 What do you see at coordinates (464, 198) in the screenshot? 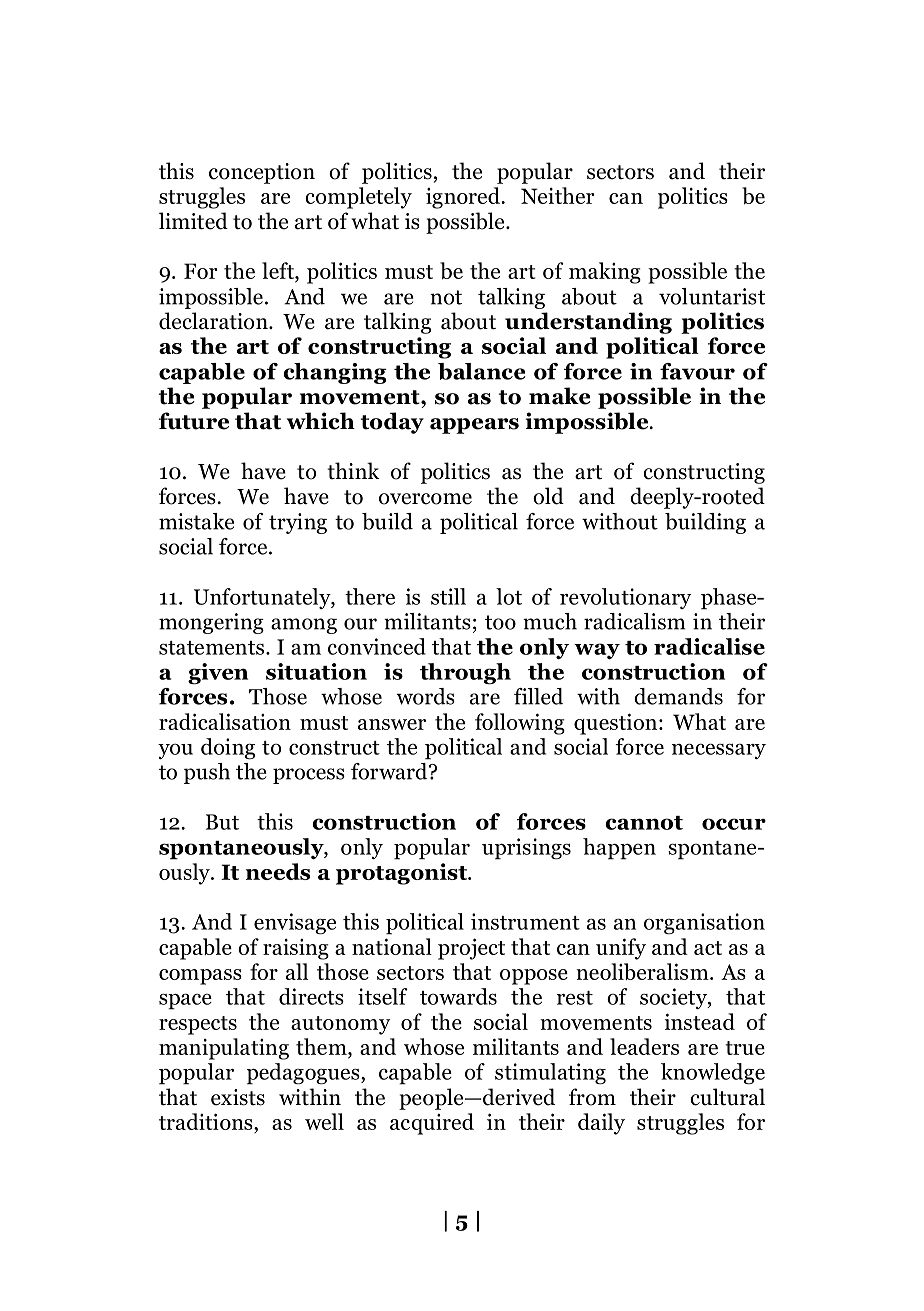
I see `ignored` at bounding box center [464, 198].
